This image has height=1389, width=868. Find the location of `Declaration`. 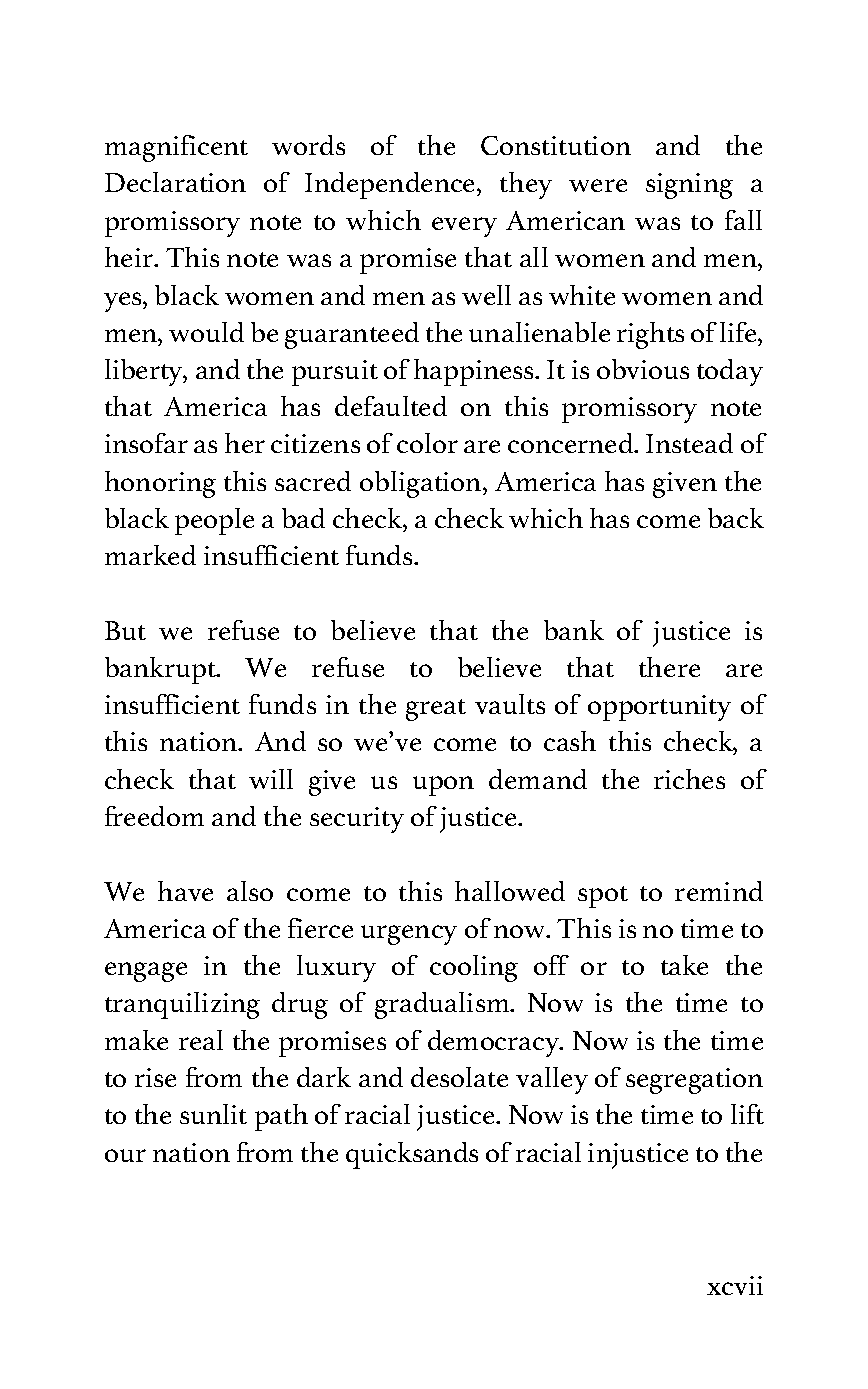

Declaration is located at coordinates (175, 182).
